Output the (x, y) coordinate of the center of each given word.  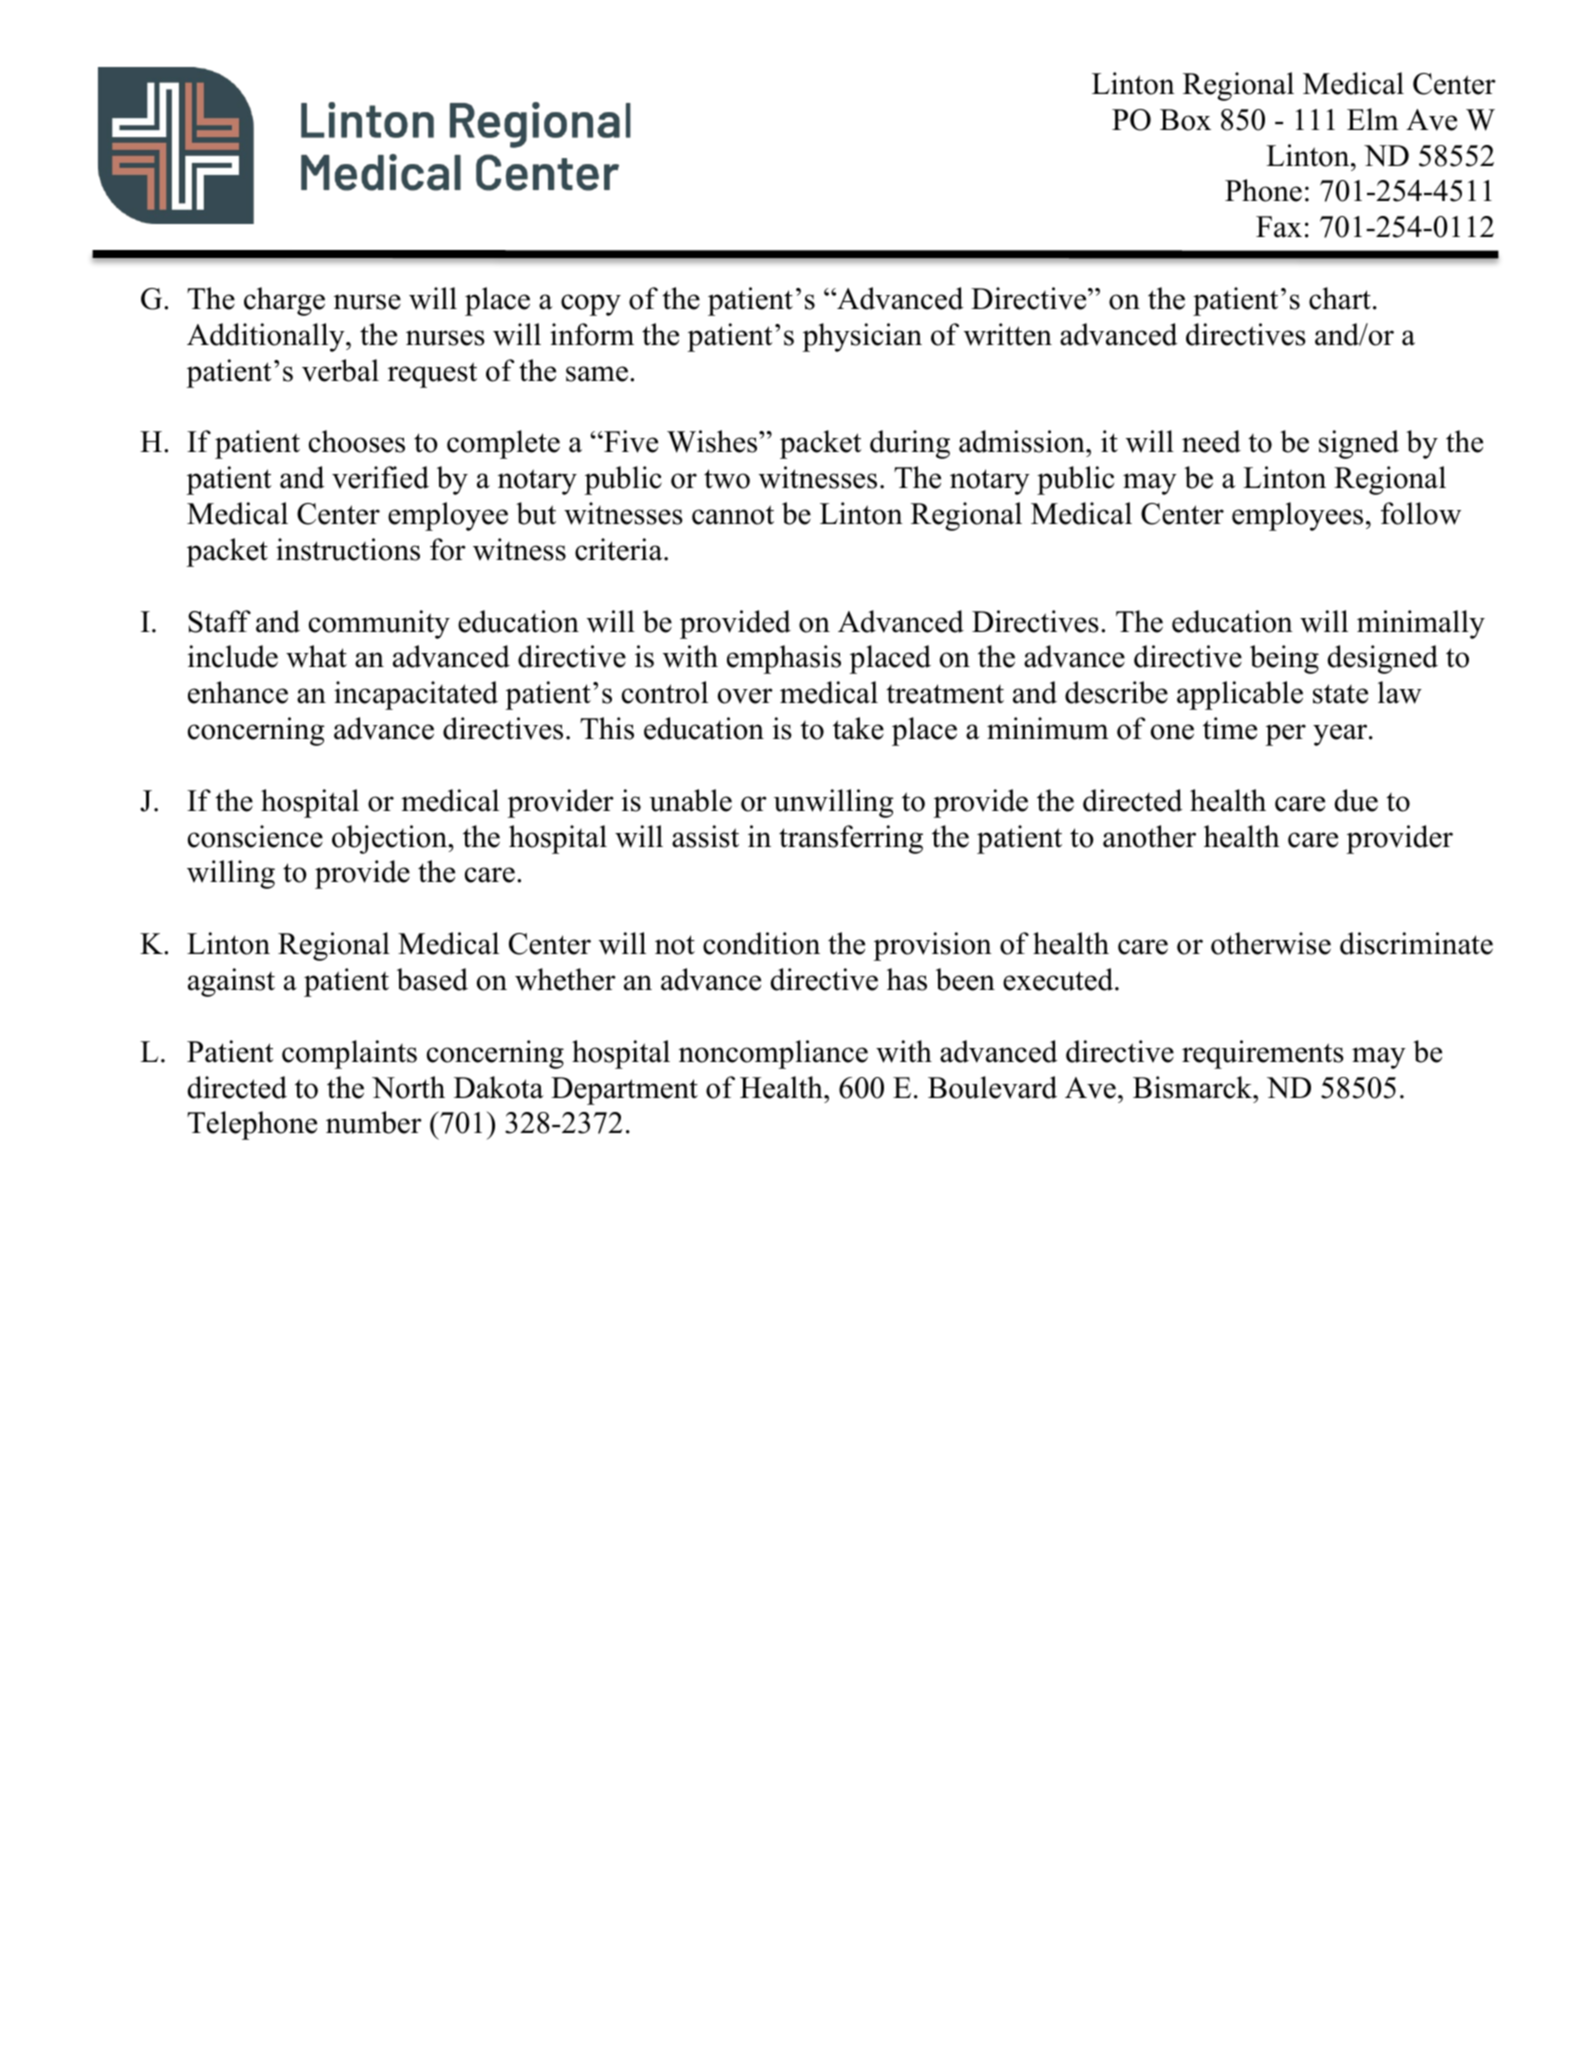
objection (390, 839)
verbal (340, 370)
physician (862, 337)
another (1149, 836)
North (408, 1087)
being (1284, 659)
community (379, 624)
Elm (1373, 119)
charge (284, 301)
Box (1185, 120)
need (1211, 441)
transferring (851, 839)
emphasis (784, 659)
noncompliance (773, 1054)
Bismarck (1194, 1087)
